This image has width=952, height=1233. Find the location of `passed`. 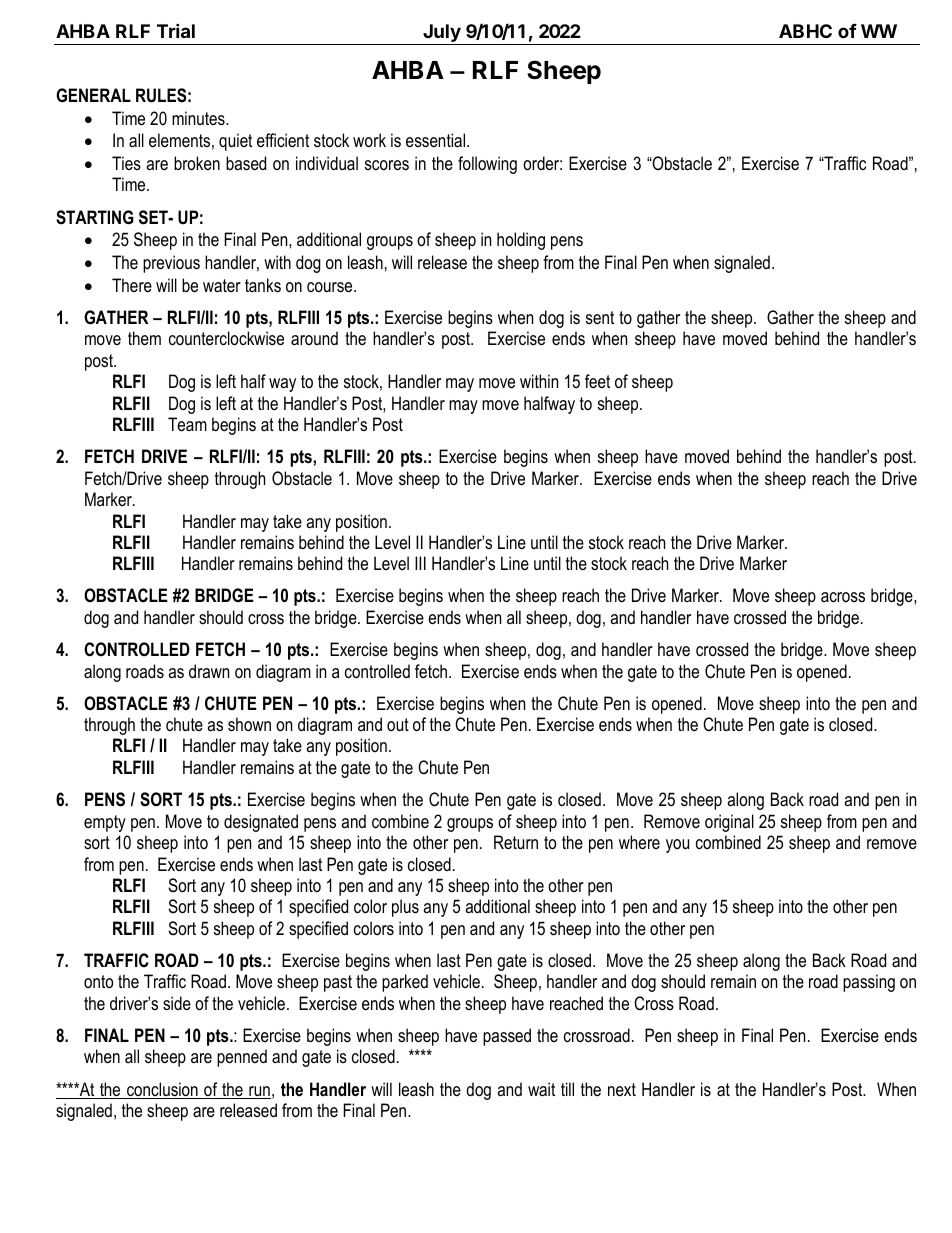

passed is located at coordinates (507, 1037).
